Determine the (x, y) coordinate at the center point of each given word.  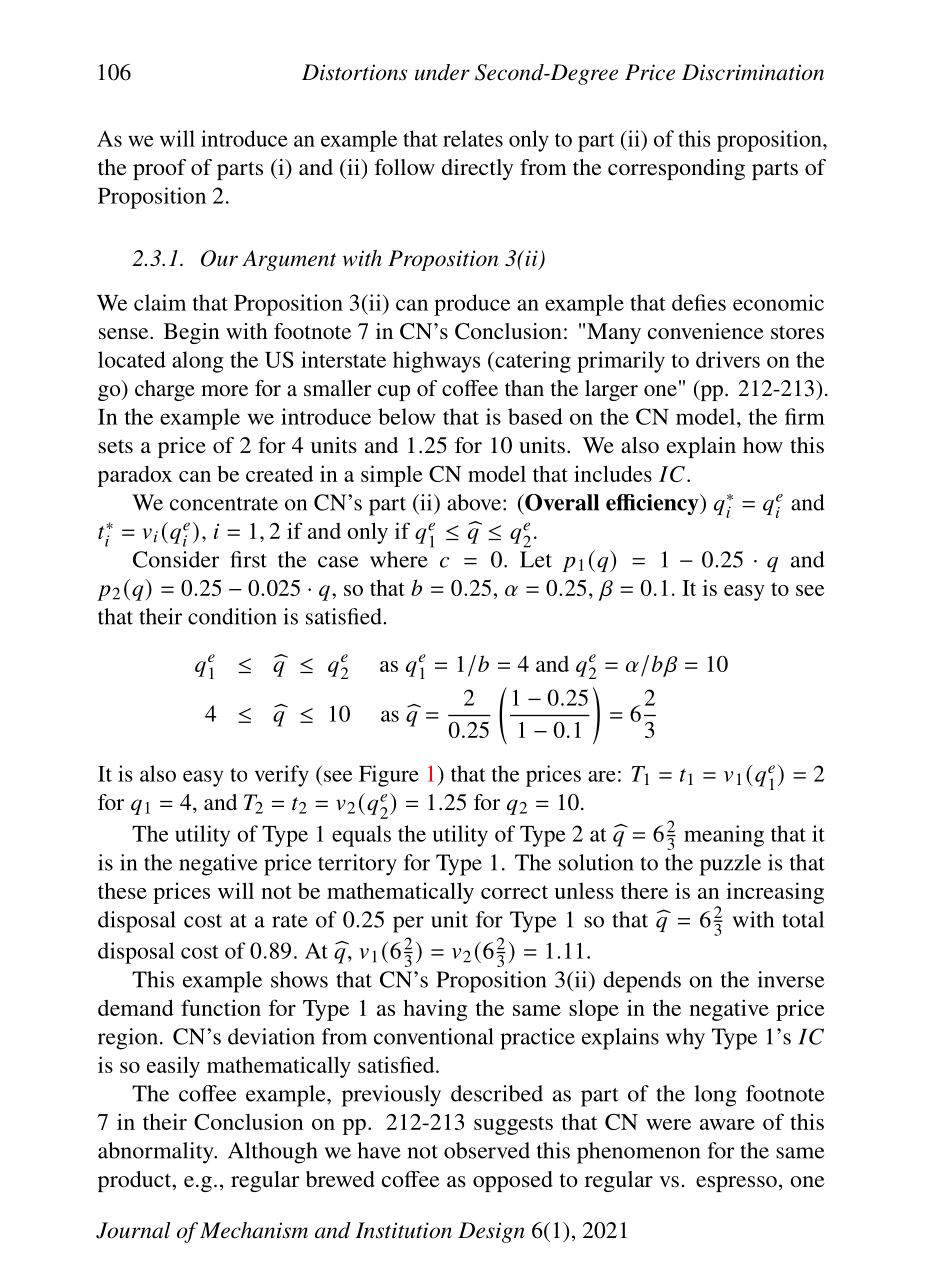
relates (473, 138)
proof (159, 169)
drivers (728, 359)
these (122, 890)
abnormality (157, 1153)
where (399, 559)
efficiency (653, 504)
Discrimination (753, 72)
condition (232, 616)
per (408, 924)
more (224, 390)
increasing (775, 893)
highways (436, 362)
